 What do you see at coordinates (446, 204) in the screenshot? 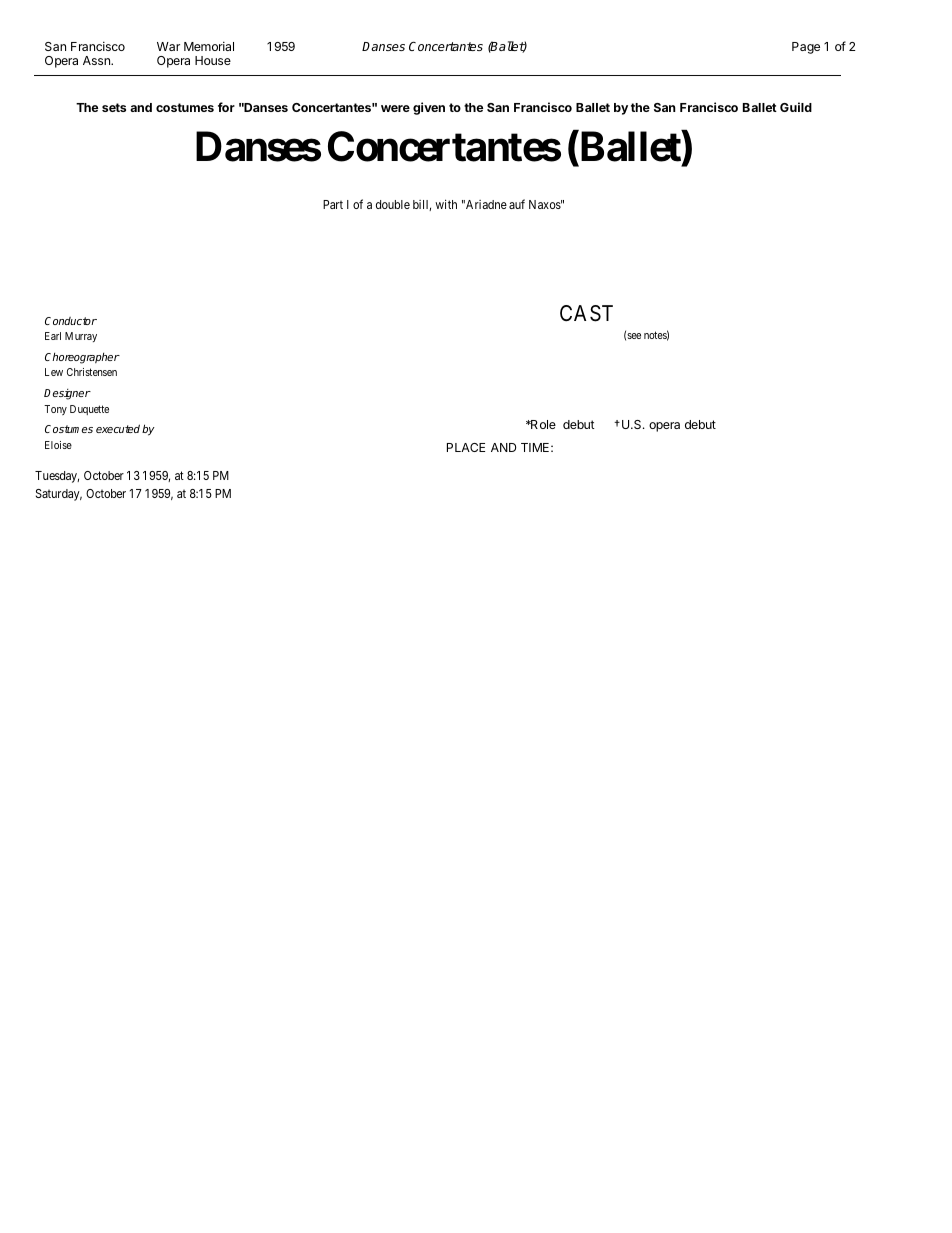
I see `with` at bounding box center [446, 204].
